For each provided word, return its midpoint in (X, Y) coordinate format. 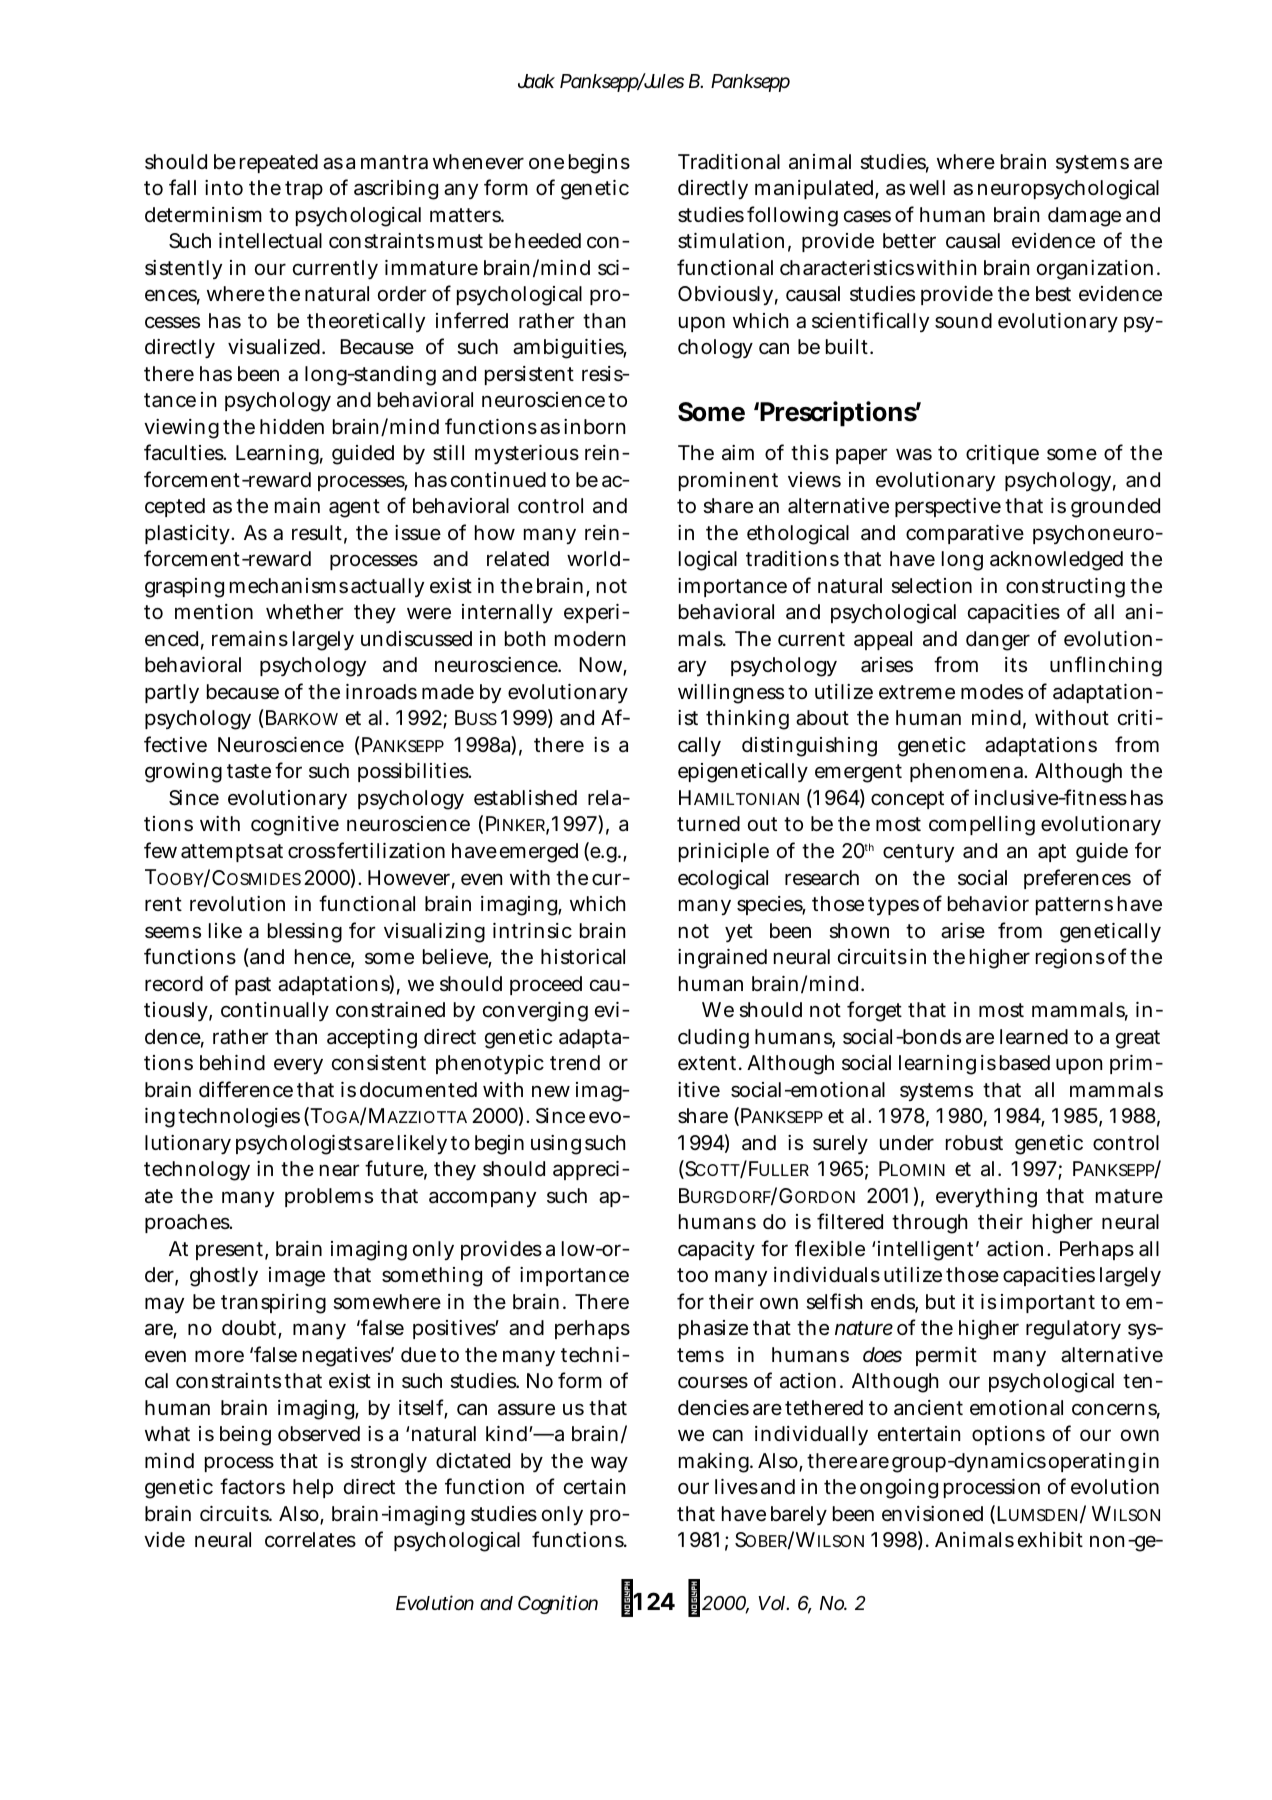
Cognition (558, 1604)
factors (252, 1486)
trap (304, 190)
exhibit (1050, 1539)
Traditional (729, 162)
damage (1084, 217)
